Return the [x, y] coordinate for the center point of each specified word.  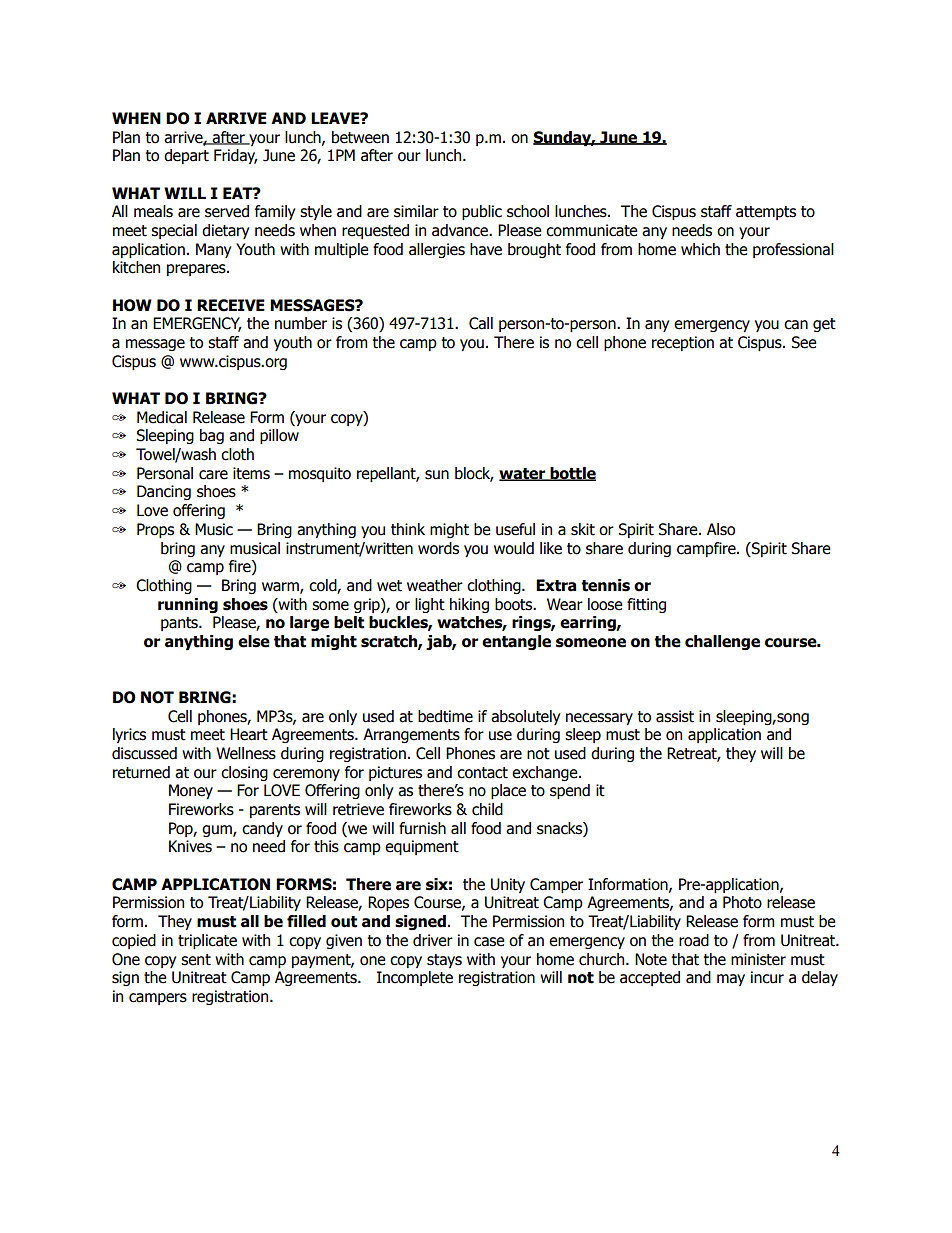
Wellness [246, 753]
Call [481, 323]
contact [482, 773]
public [482, 212]
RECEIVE [231, 305]
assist [675, 716]
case [489, 942]
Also [721, 529]
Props [155, 530]
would [514, 548]
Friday [236, 156]
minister [758, 959]
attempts [766, 213]
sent [196, 960]
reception [683, 343]
